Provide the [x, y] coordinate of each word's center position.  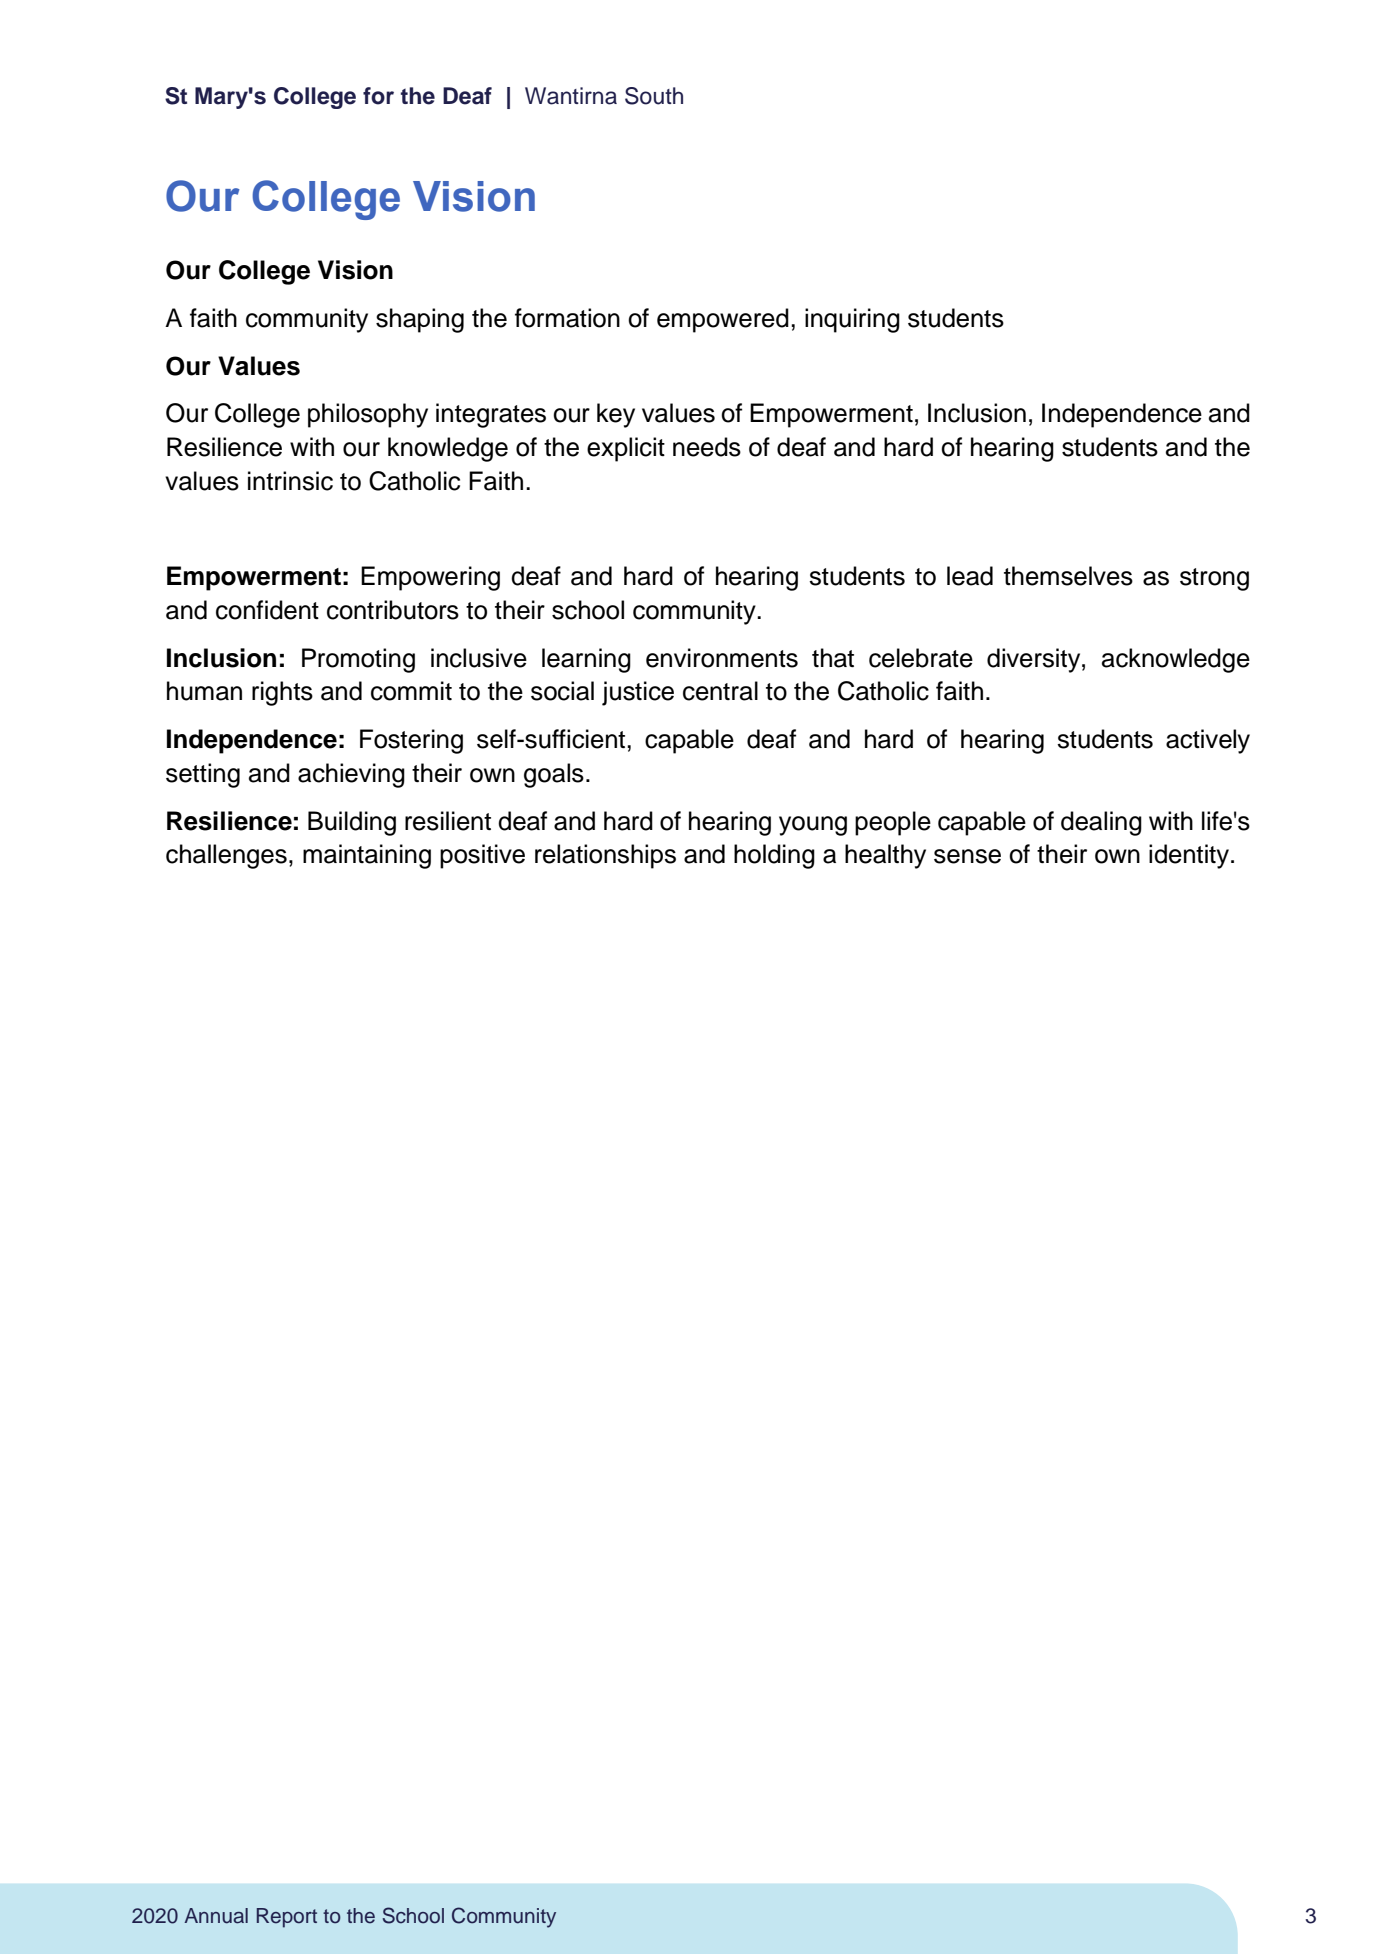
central [720, 691]
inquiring [852, 320]
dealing [1101, 823]
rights [282, 693]
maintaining [367, 856]
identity [1189, 856]
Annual [216, 1916]
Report [287, 1918]
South [654, 96]
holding [774, 856]
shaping [420, 320]
